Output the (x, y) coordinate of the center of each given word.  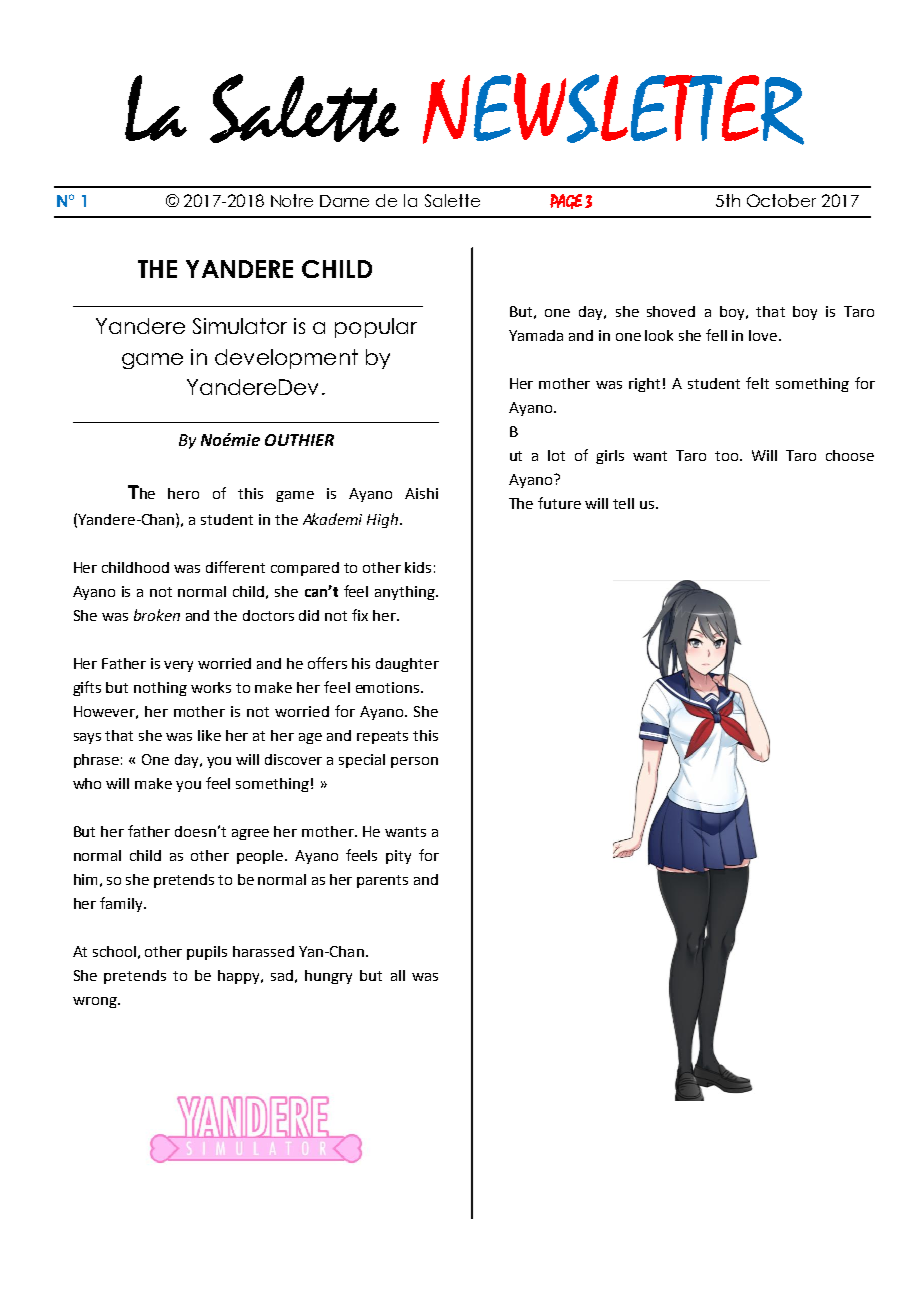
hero (183, 493)
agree (250, 834)
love (764, 335)
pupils (207, 953)
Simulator (240, 326)
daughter (407, 665)
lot (556, 455)
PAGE (566, 201)
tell (623, 503)
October (781, 200)
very (178, 666)
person (414, 762)
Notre (292, 200)
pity (398, 857)
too (728, 456)
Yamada (536, 335)
